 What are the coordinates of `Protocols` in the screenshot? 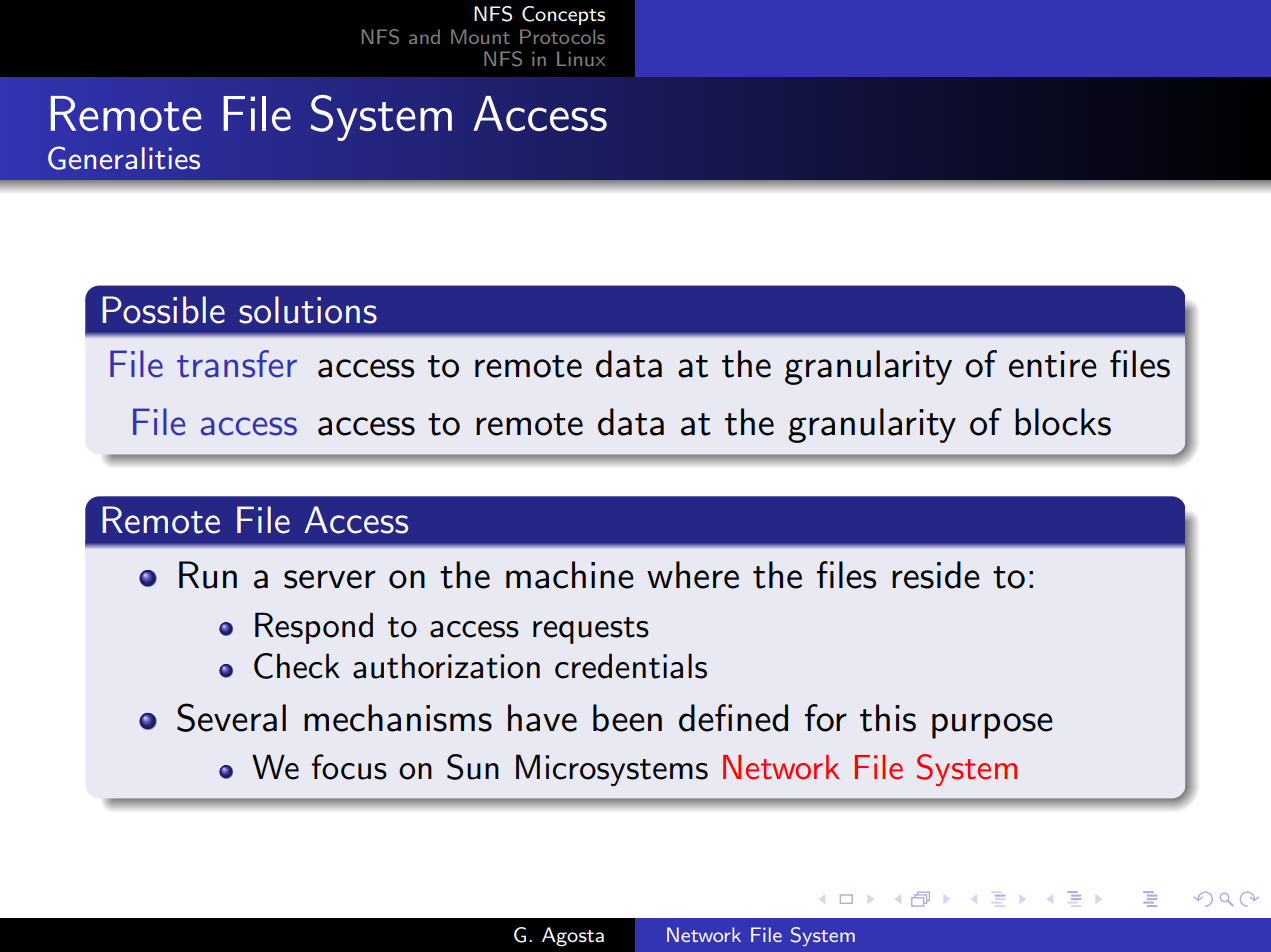 It's located at (562, 36).
